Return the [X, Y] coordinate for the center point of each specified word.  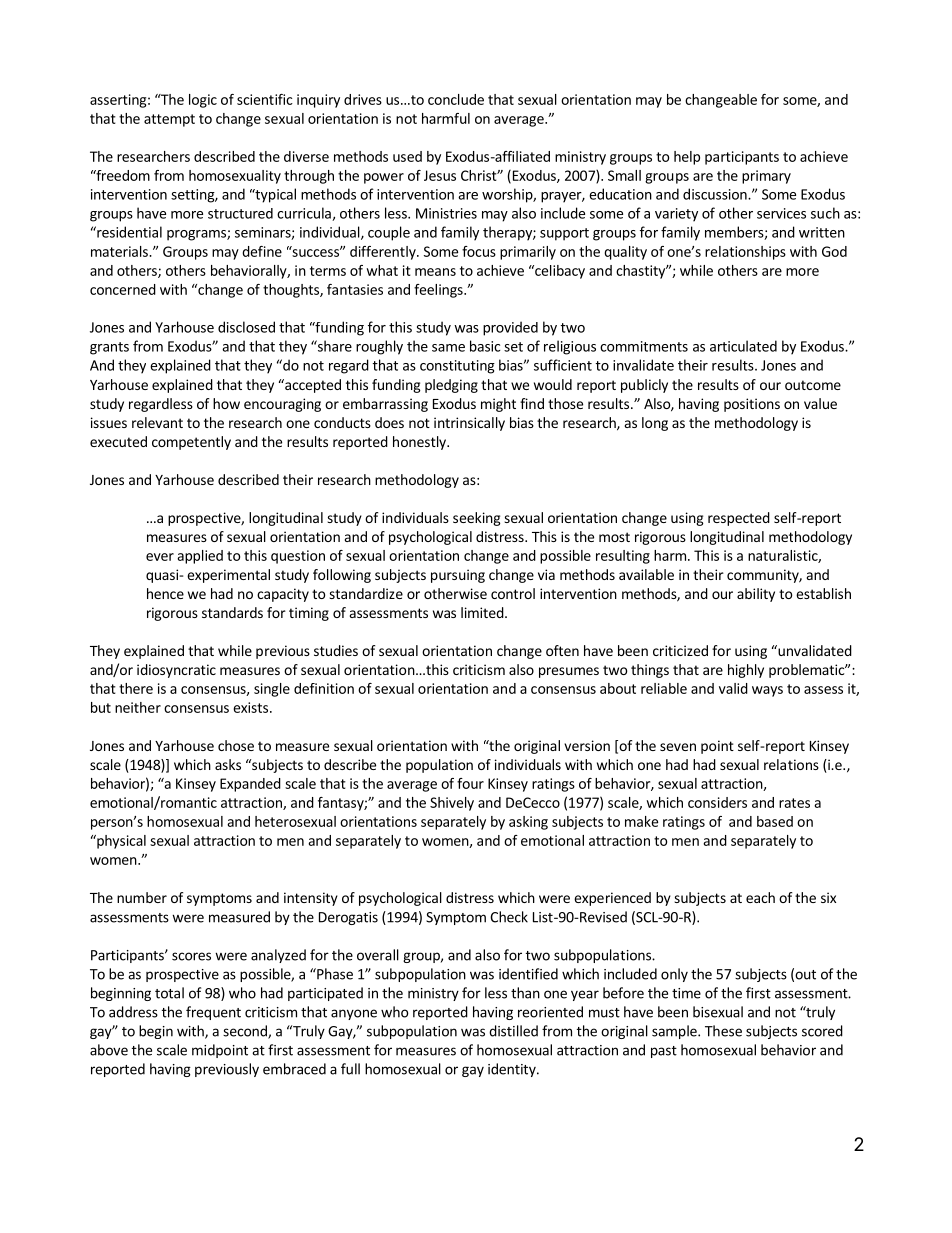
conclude [456, 99]
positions [752, 405]
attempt [169, 120]
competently [191, 443]
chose [236, 745]
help [687, 158]
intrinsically [469, 424]
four [470, 783]
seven [678, 747]
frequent [213, 1013]
